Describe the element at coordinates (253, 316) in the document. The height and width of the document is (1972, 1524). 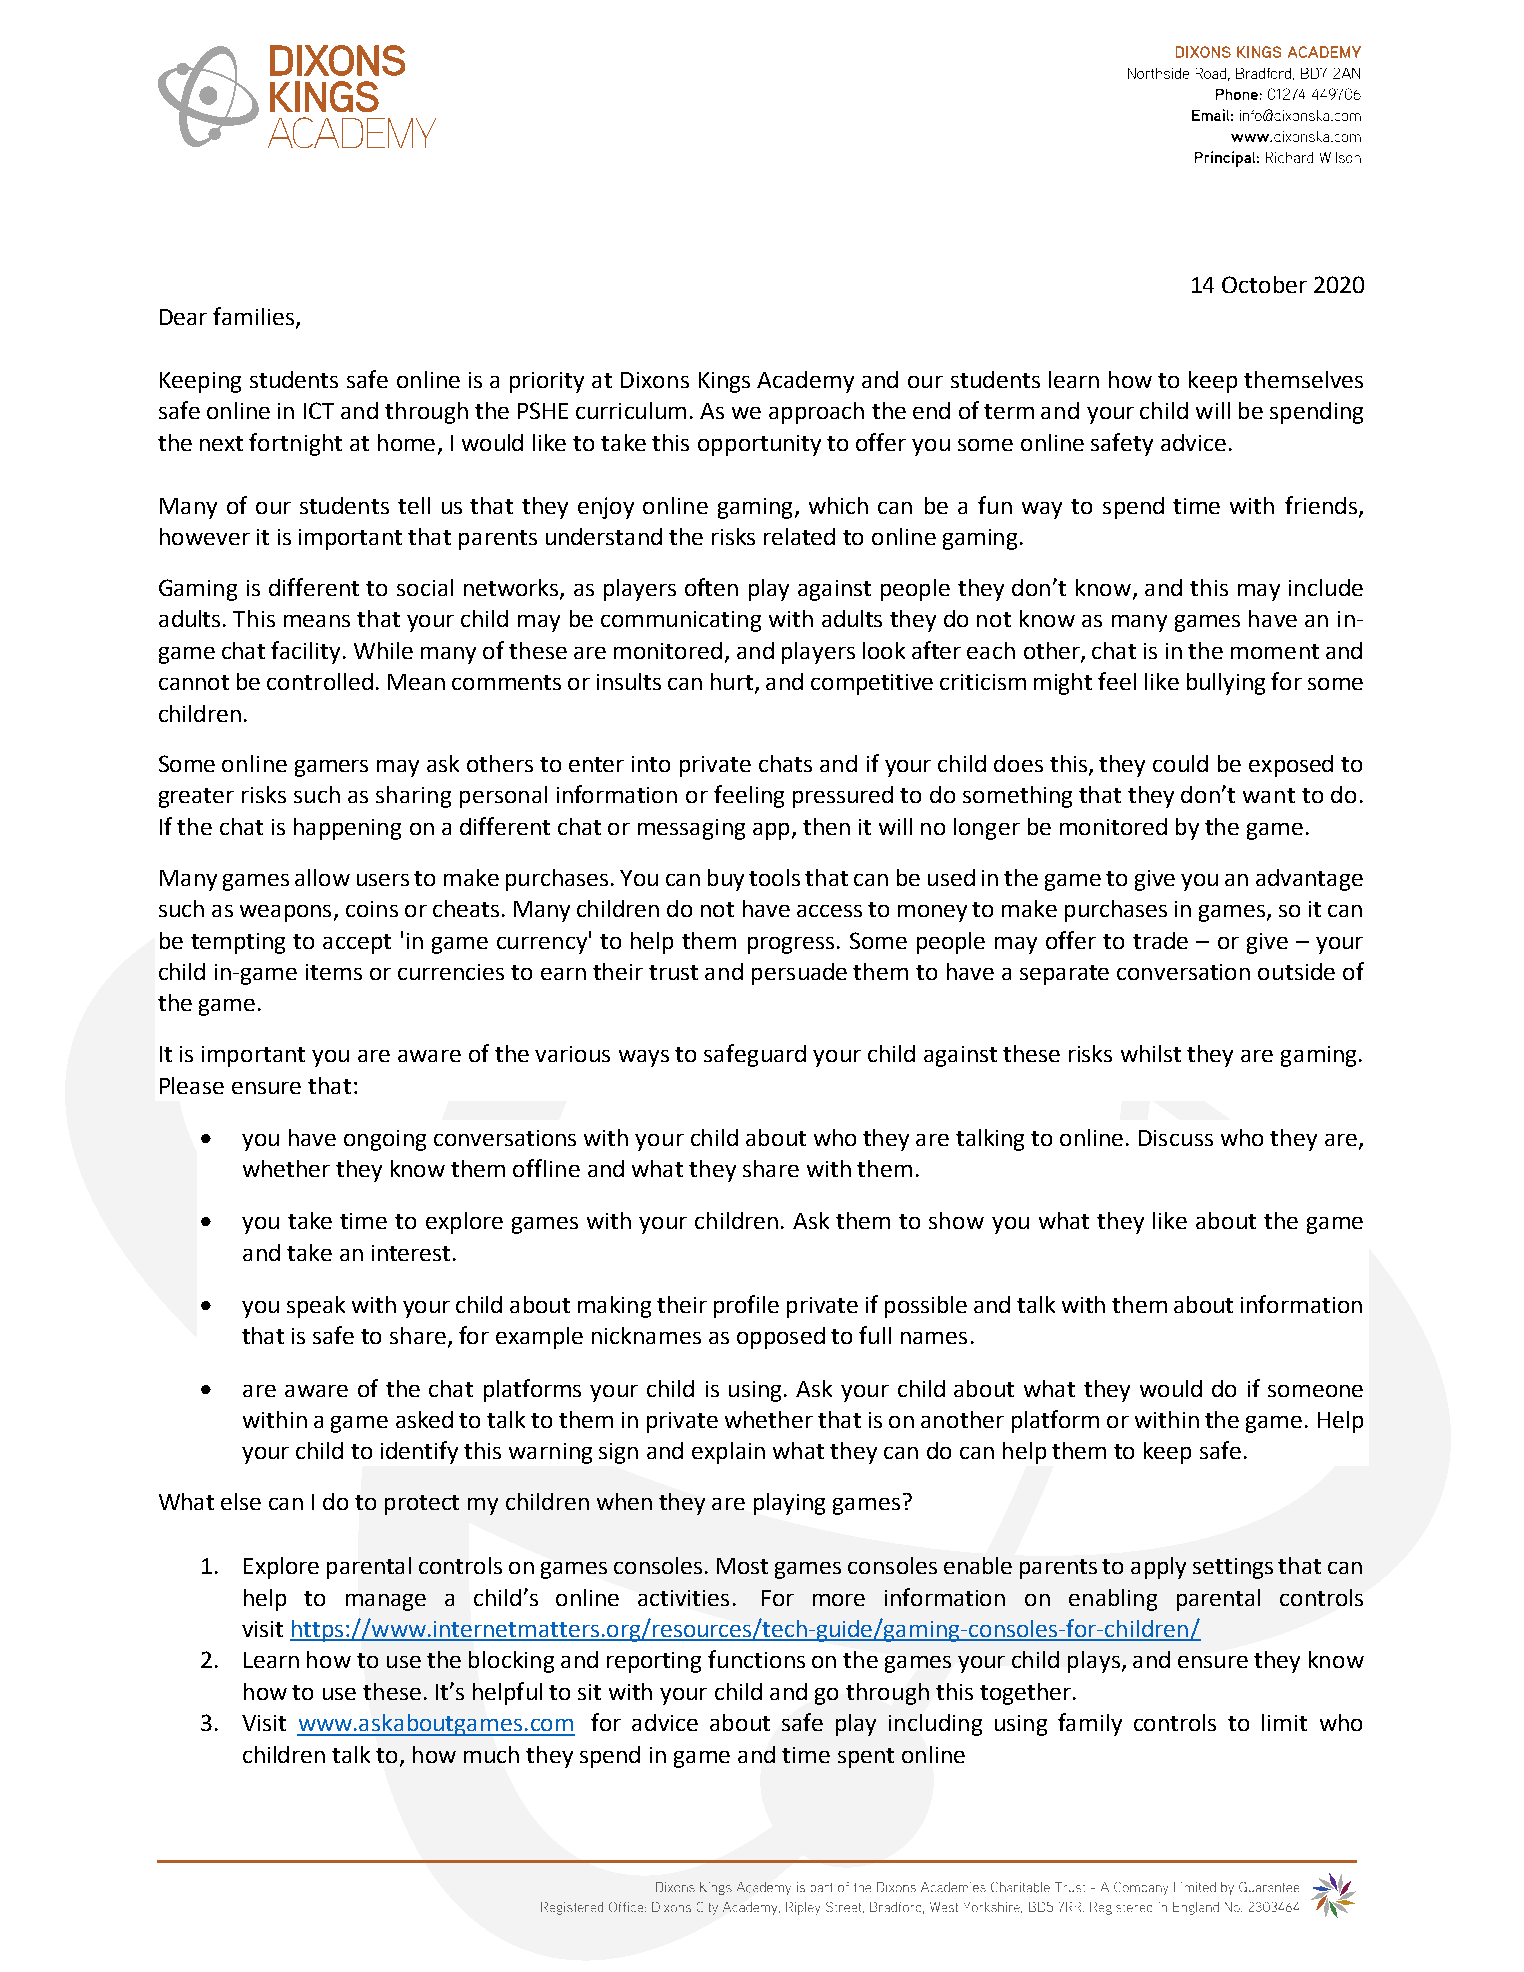
I see `families` at that location.
